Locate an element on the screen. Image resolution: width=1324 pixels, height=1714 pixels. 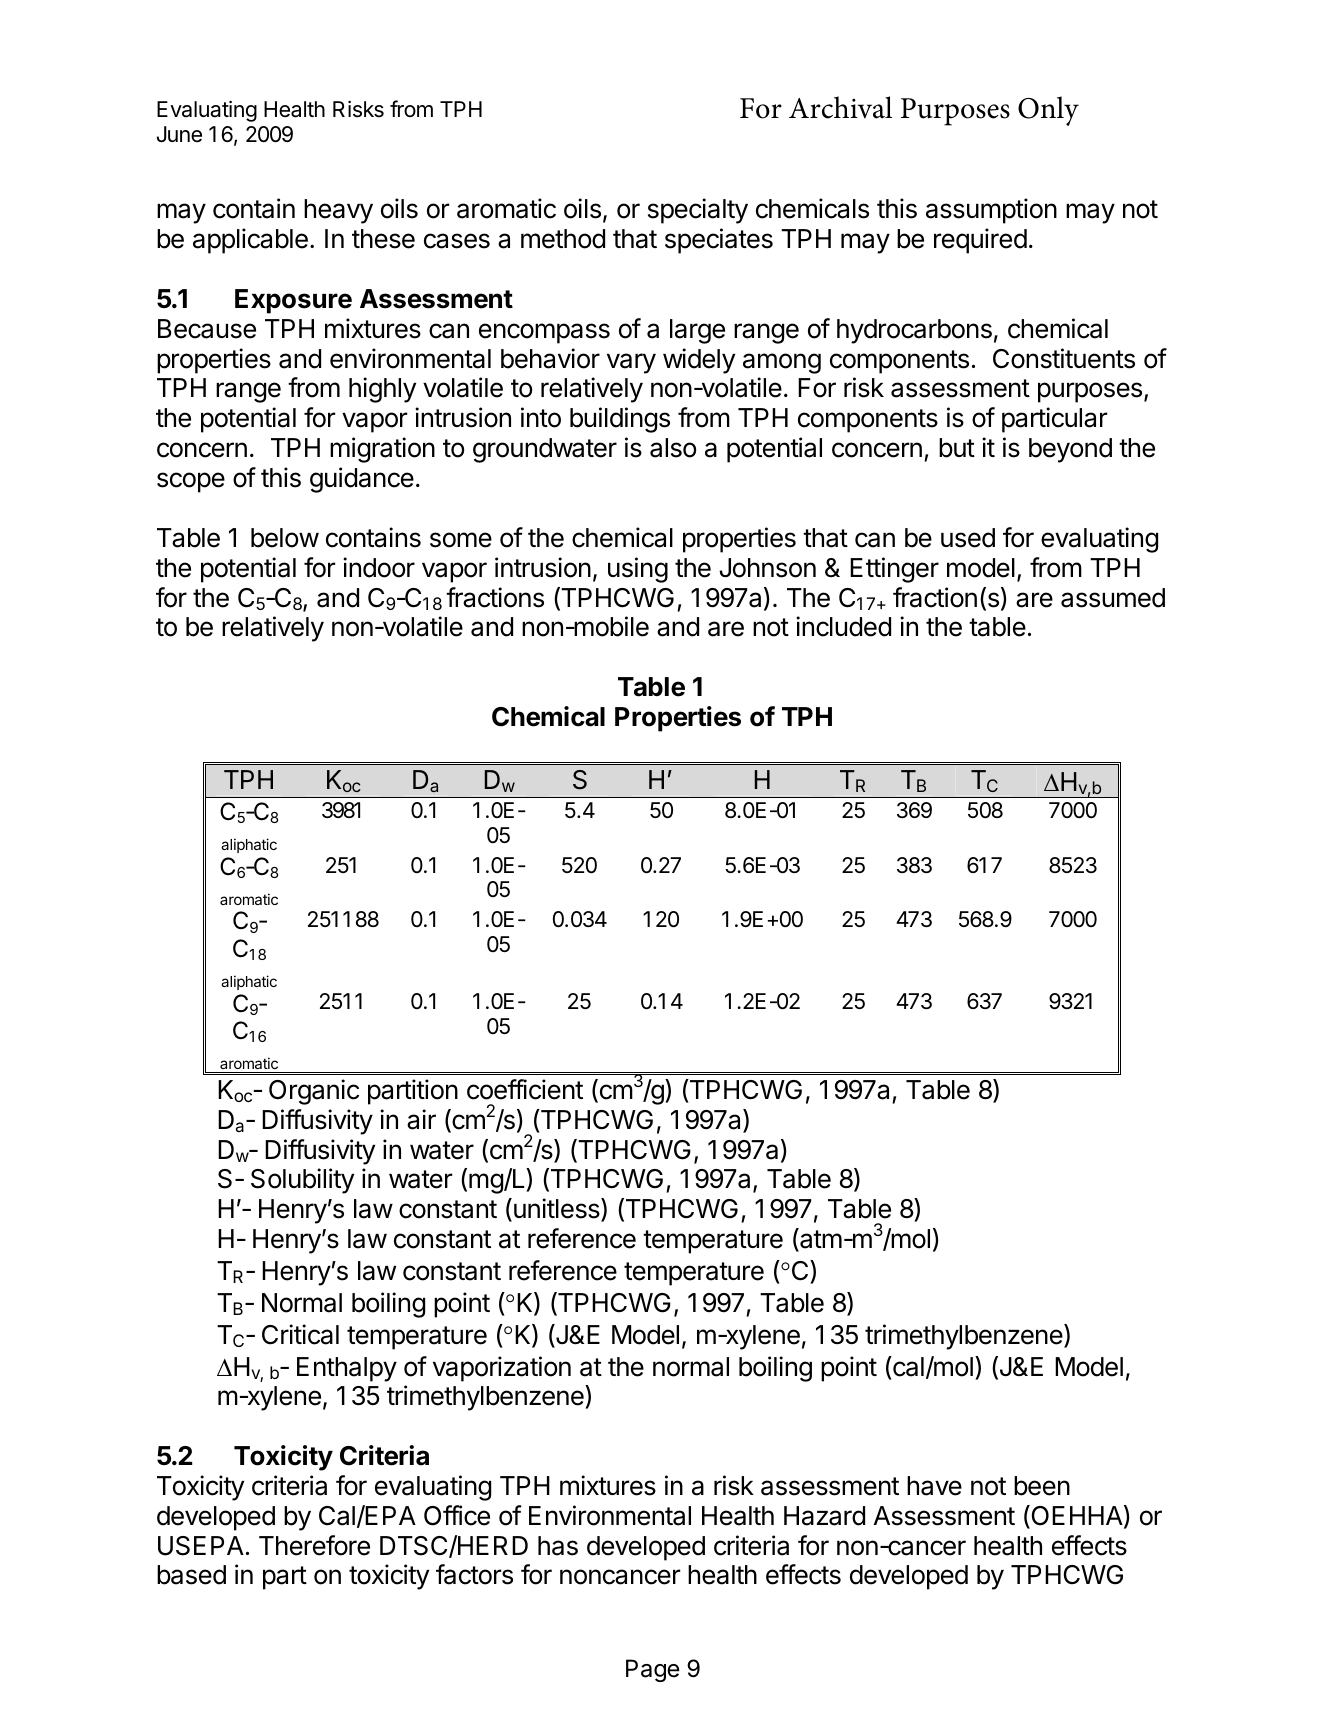
guidance is located at coordinates (362, 480).
